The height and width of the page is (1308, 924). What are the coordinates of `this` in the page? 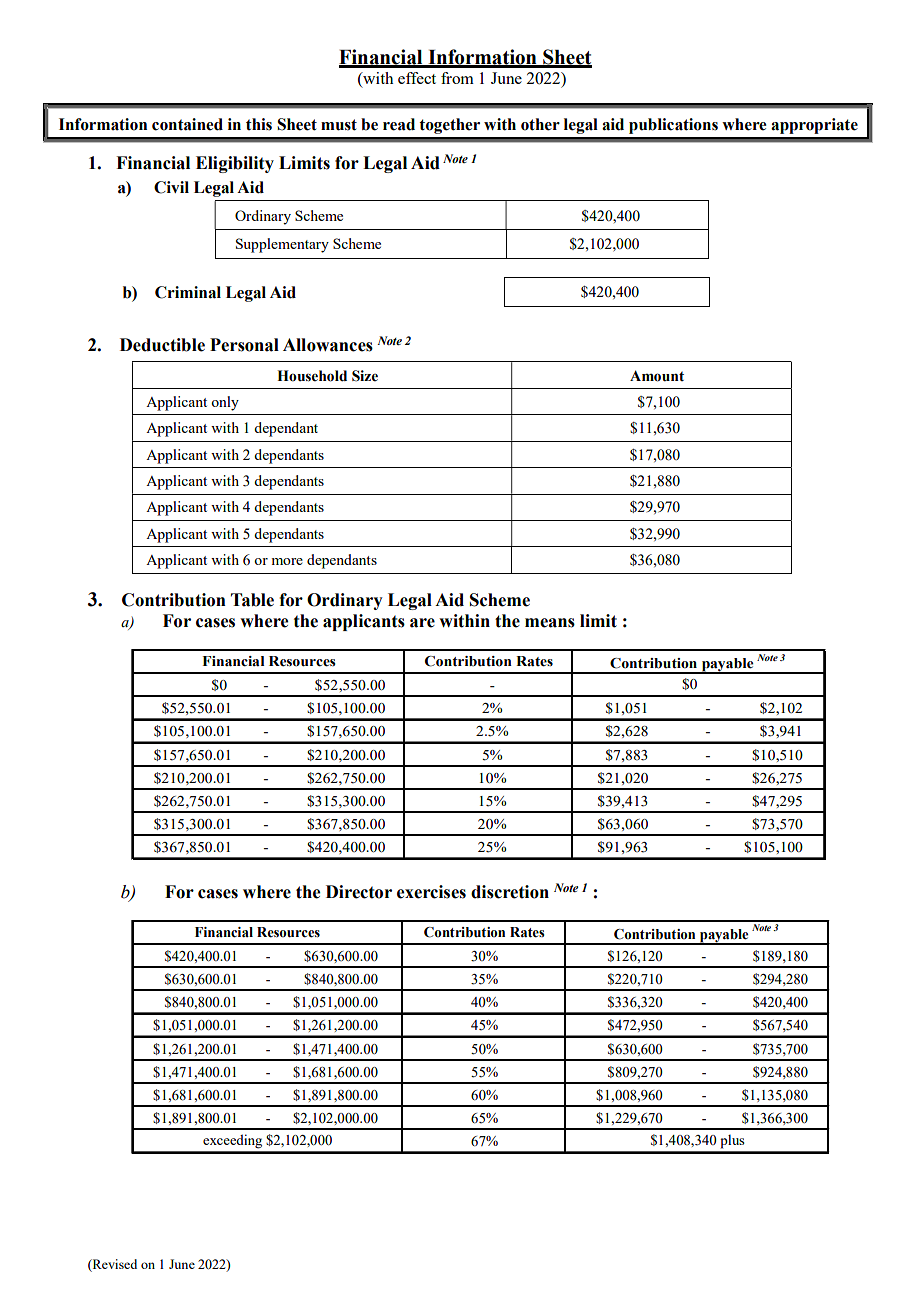 It's located at (259, 124).
